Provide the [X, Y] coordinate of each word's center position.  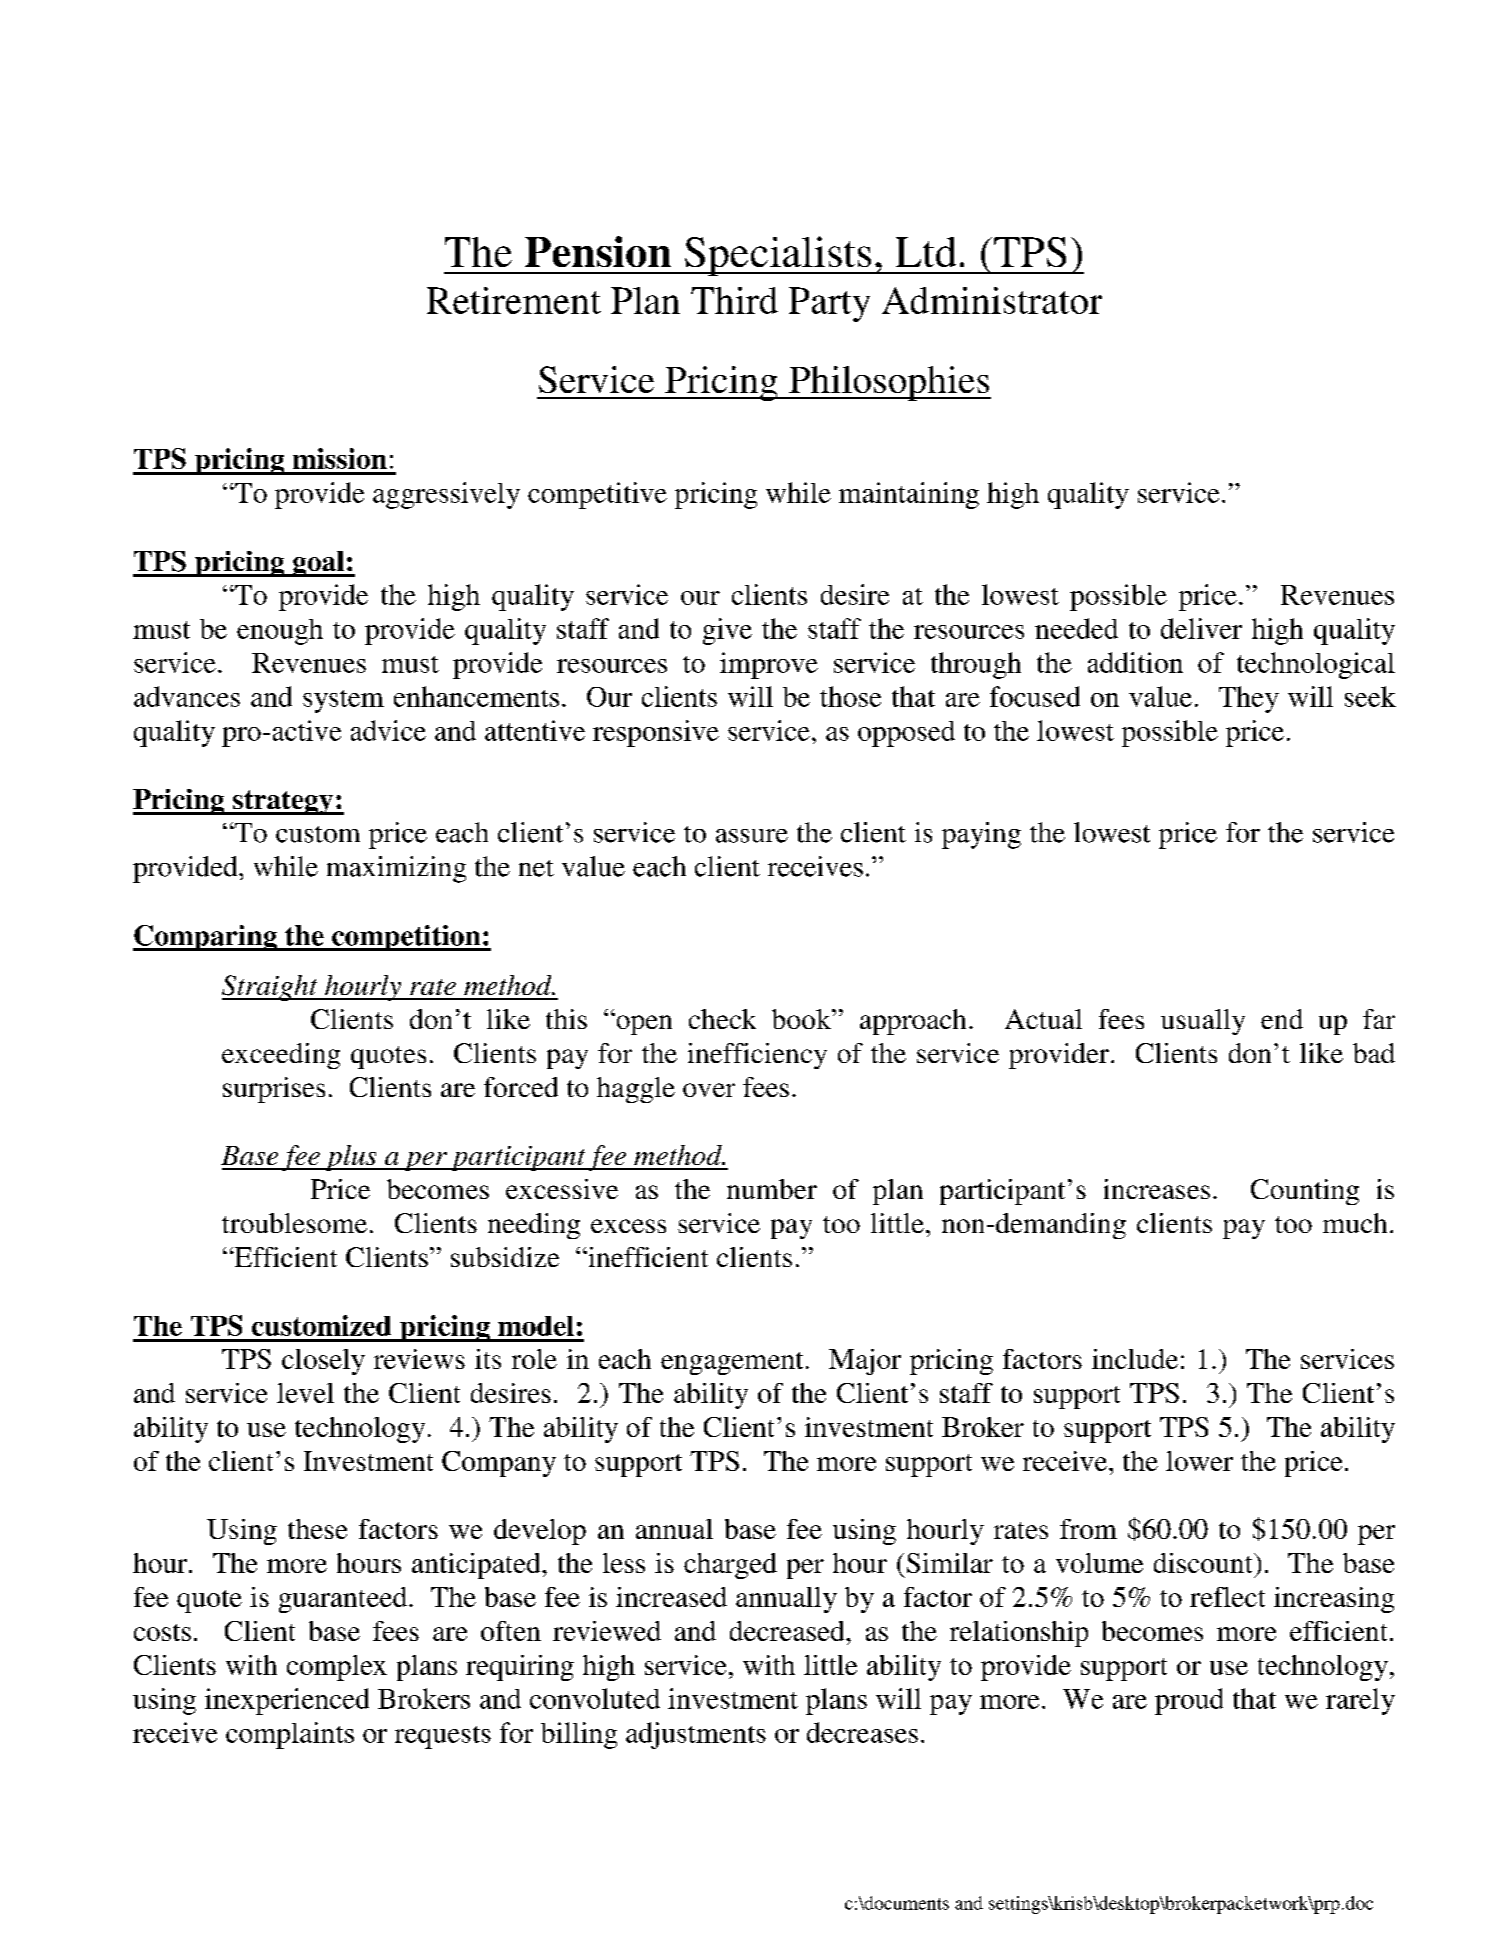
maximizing [396, 869]
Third [734, 300]
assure [752, 836]
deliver [1201, 628]
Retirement [514, 300]
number [772, 1189]
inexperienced [287, 1701]
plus [351, 1158]
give [727, 631]
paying [981, 835]
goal [319, 564]
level [305, 1393]
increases [1157, 1189]
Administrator [992, 300]
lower [1199, 1461]
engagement [732, 1363]
